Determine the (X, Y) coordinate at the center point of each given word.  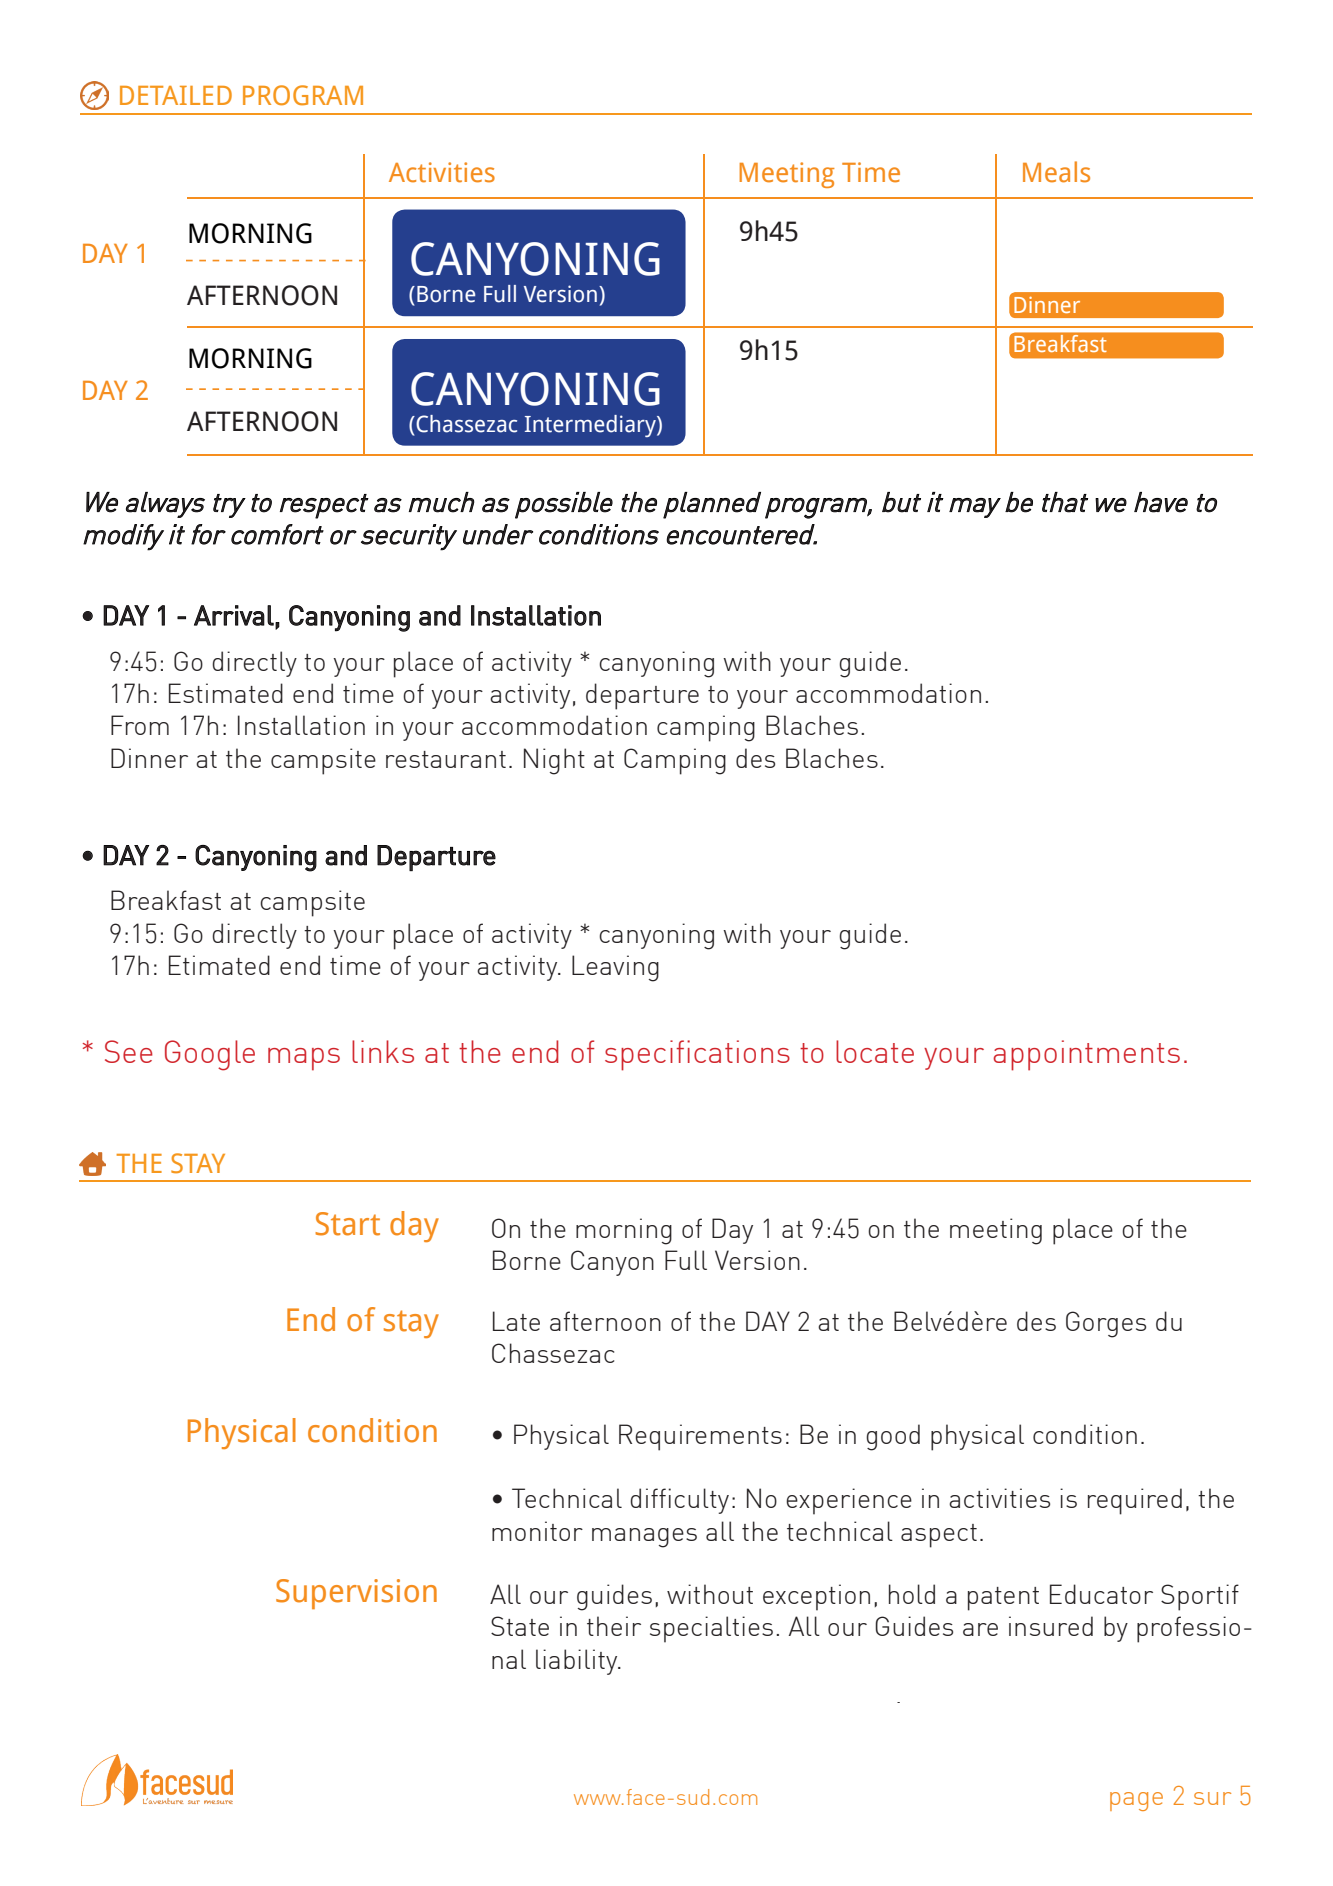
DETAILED (176, 95)
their (614, 1626)
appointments (1086, 1055)
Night (554, 761)
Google (210, 1055)
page (1136, 1801)
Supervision (356, 1594)
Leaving (615, 968)
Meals (1056, 172)
